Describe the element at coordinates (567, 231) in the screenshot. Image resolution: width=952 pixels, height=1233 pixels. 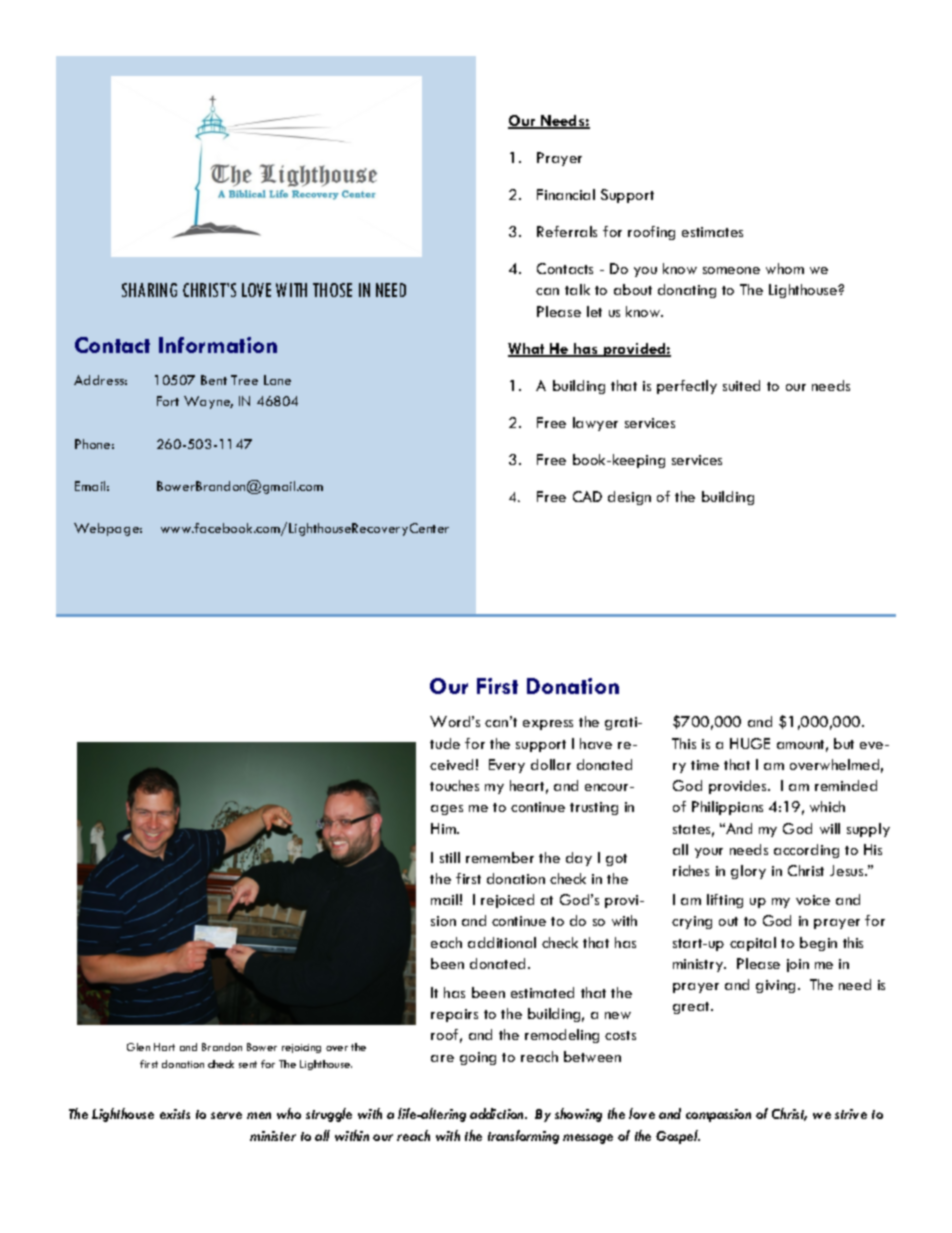
I see `Referrals` at that location.
